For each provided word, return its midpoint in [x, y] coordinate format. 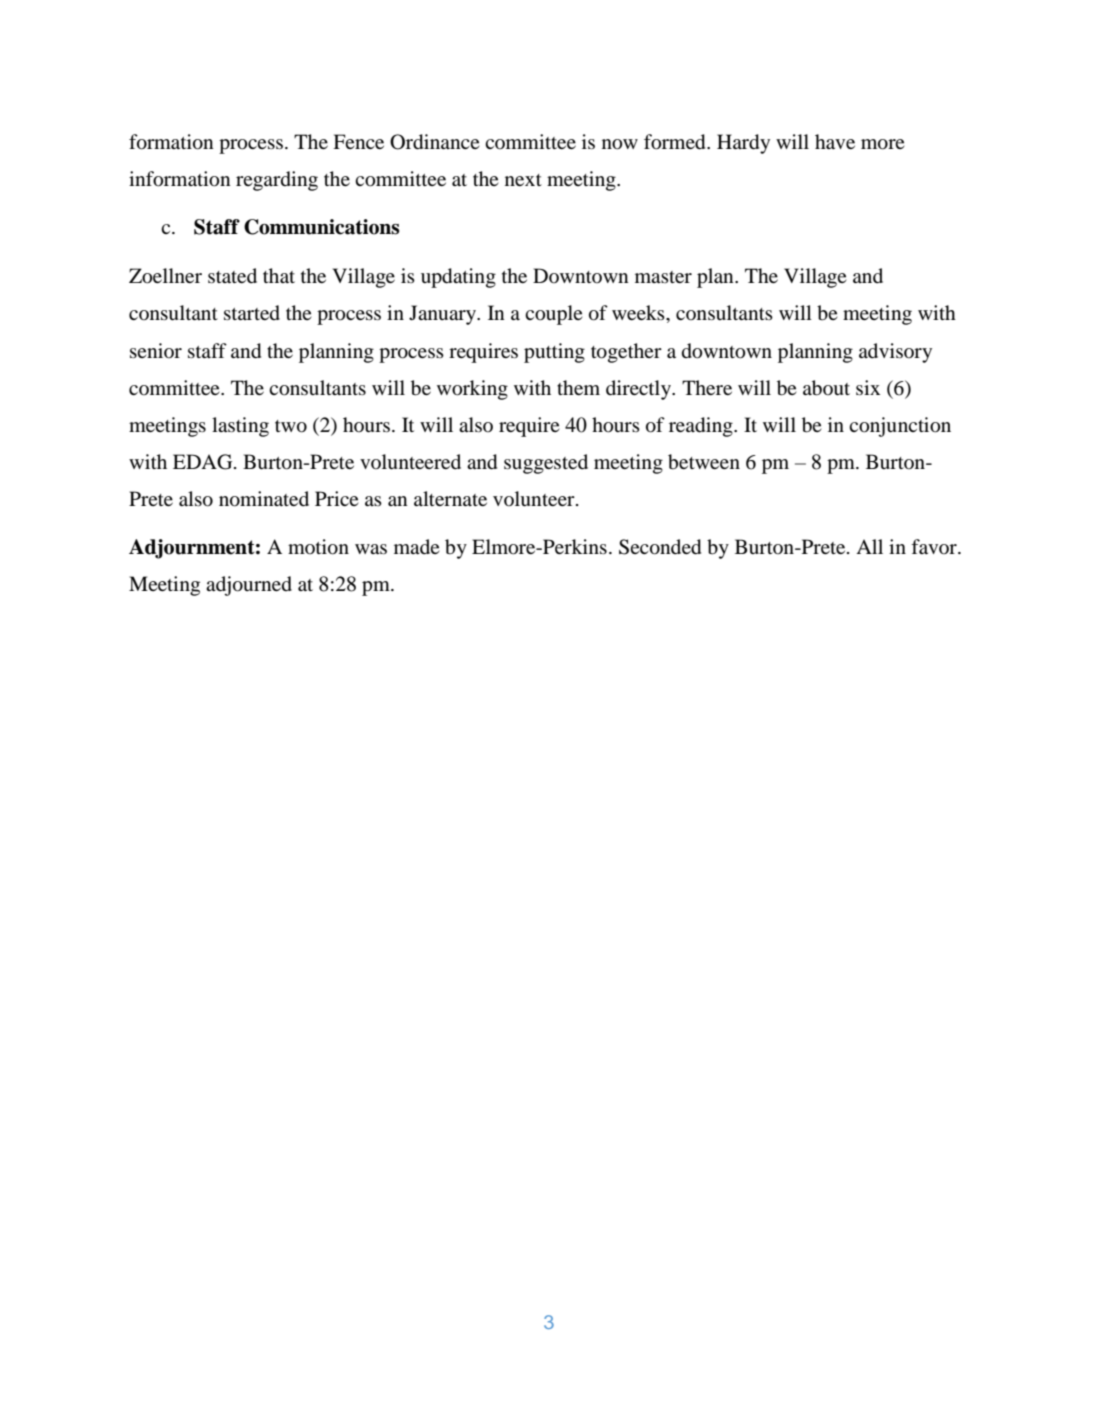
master [663, 277]
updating [458, 278]
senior [156, 350]
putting [554, 353]
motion [318, 547]
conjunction [900, 427]
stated [232, 275]
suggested [546, 464]
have [835, 141]
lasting [240, 427]
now [620, 144]
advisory [895, 353]
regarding [277, 181]
